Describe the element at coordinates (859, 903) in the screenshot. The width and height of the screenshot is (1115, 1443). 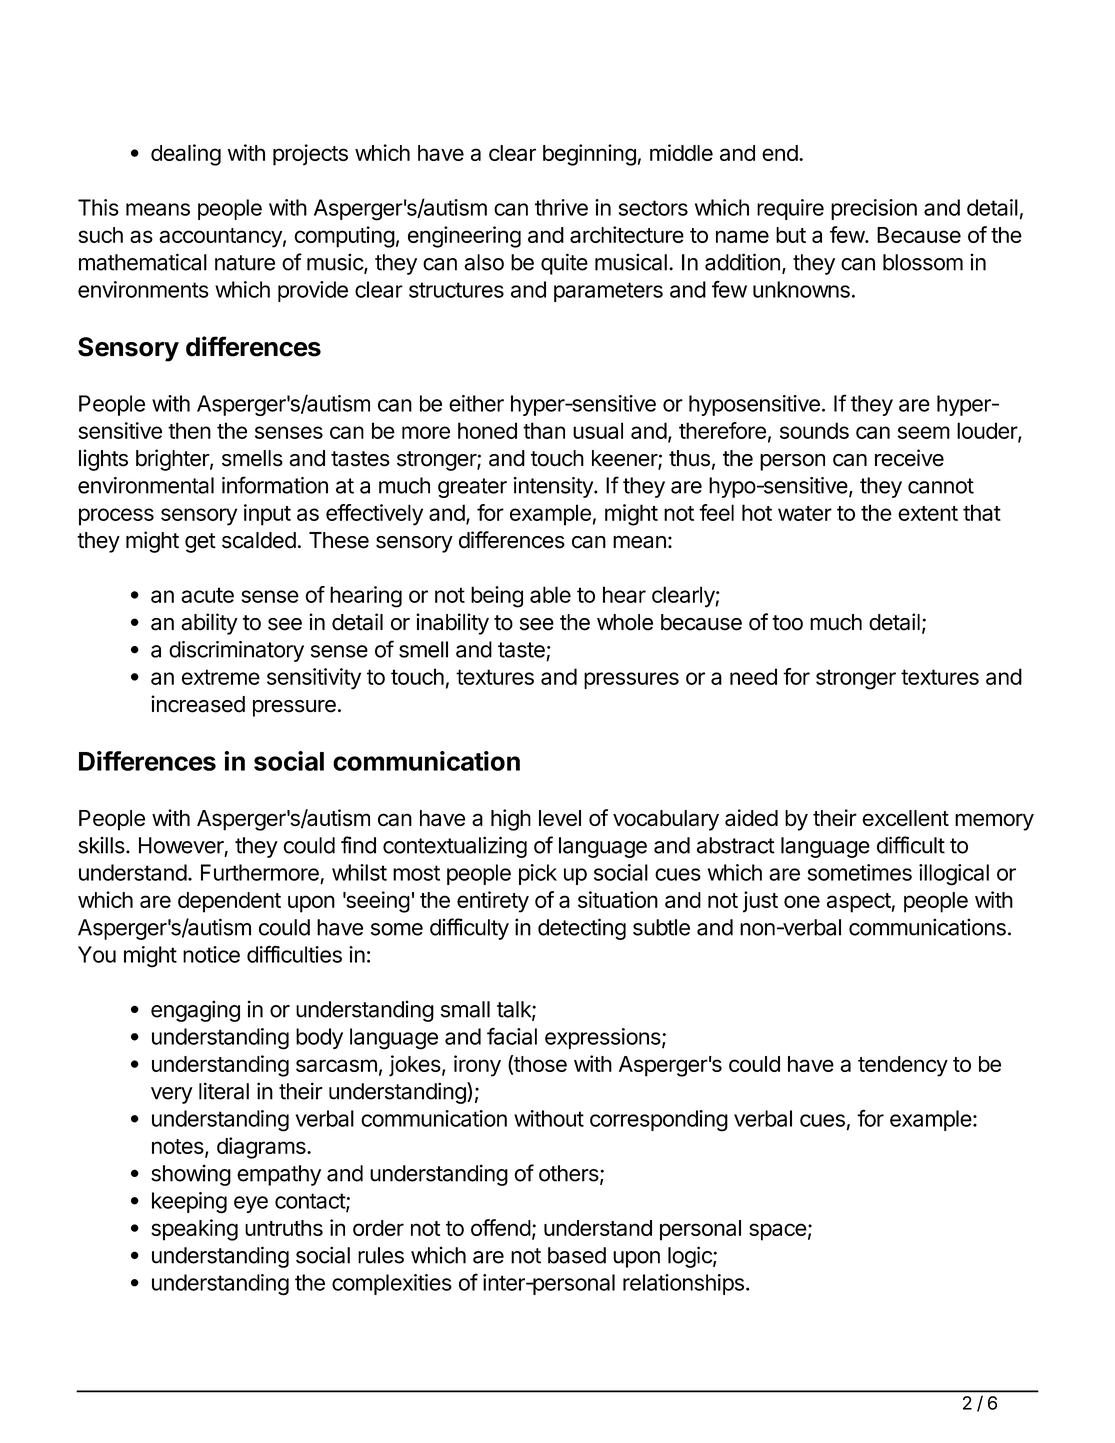
I see `aspect` at that location.
